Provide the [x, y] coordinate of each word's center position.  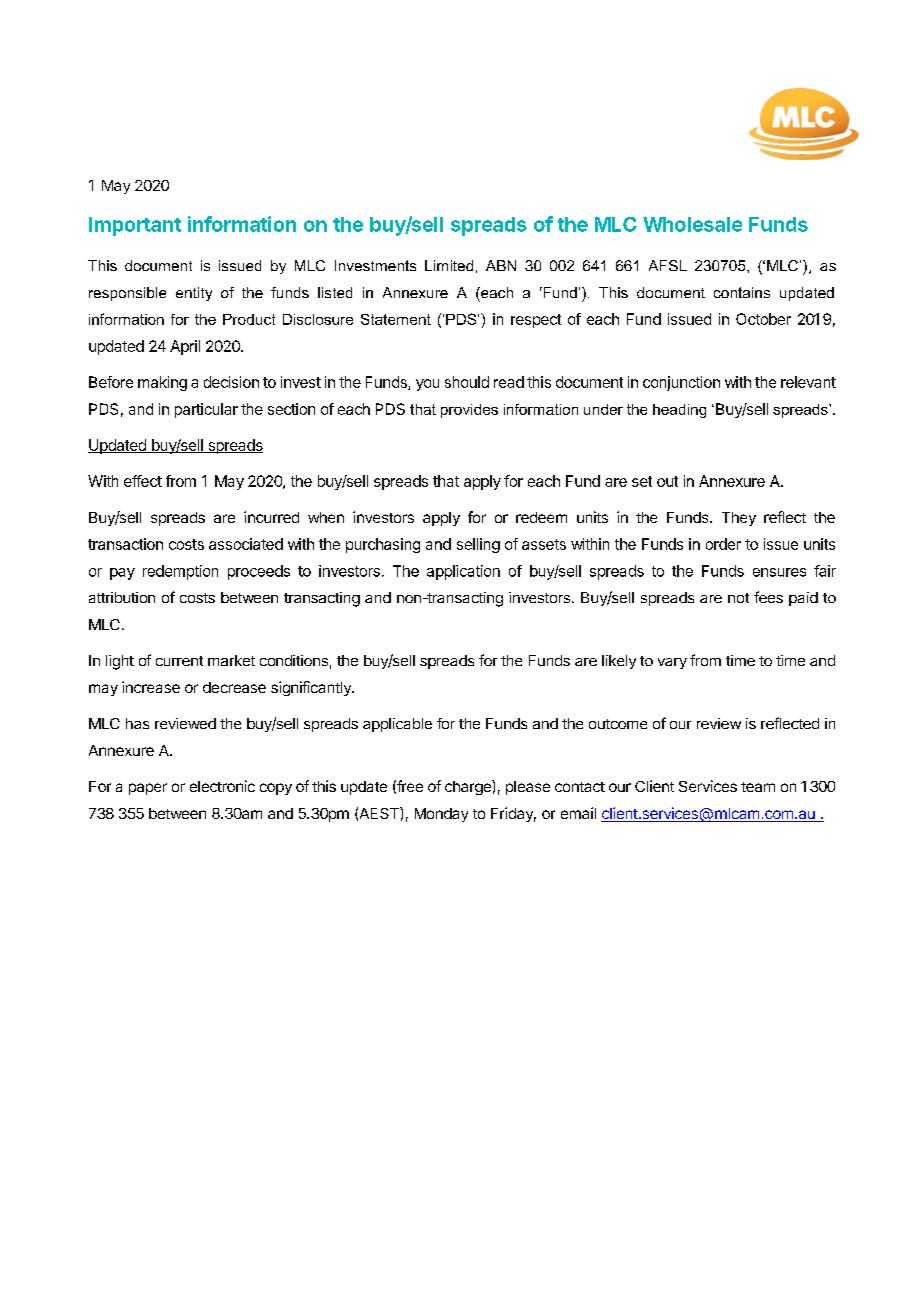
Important [135, 226]
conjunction [681, 383]
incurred [271, 517]
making [162, 383]
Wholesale [692, 224]
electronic [222, 786]
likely [619, 662]
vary [672, 663]
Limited [449, 265]
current [179, 661]
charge [469, 787]
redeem [541, 517]
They [739, 519]
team [758, 787]
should [467, 382]
